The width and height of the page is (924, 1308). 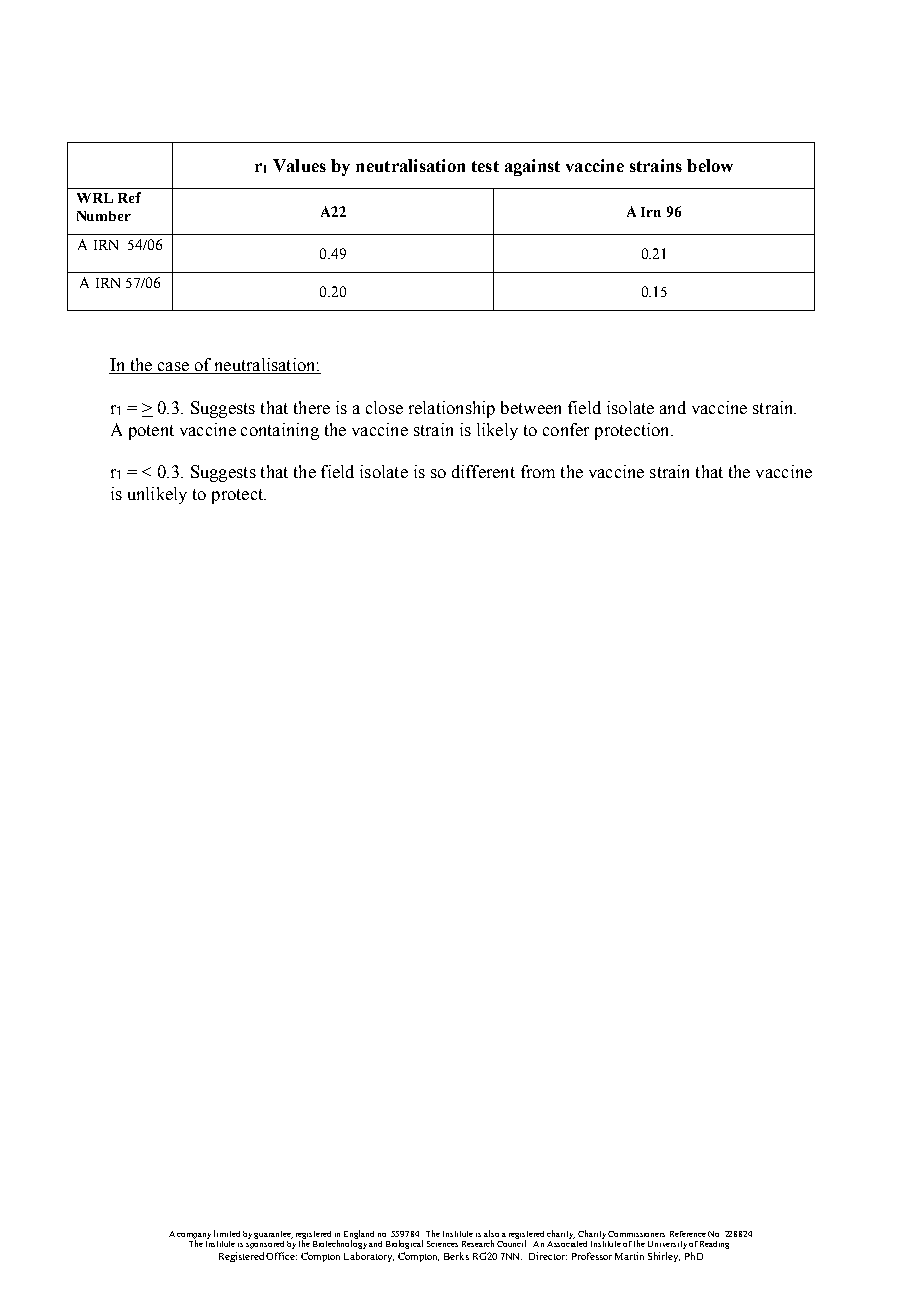 What do you see at coordinates (104, 216) in the page?
I see `Number` at bounding box center [104, 216].
